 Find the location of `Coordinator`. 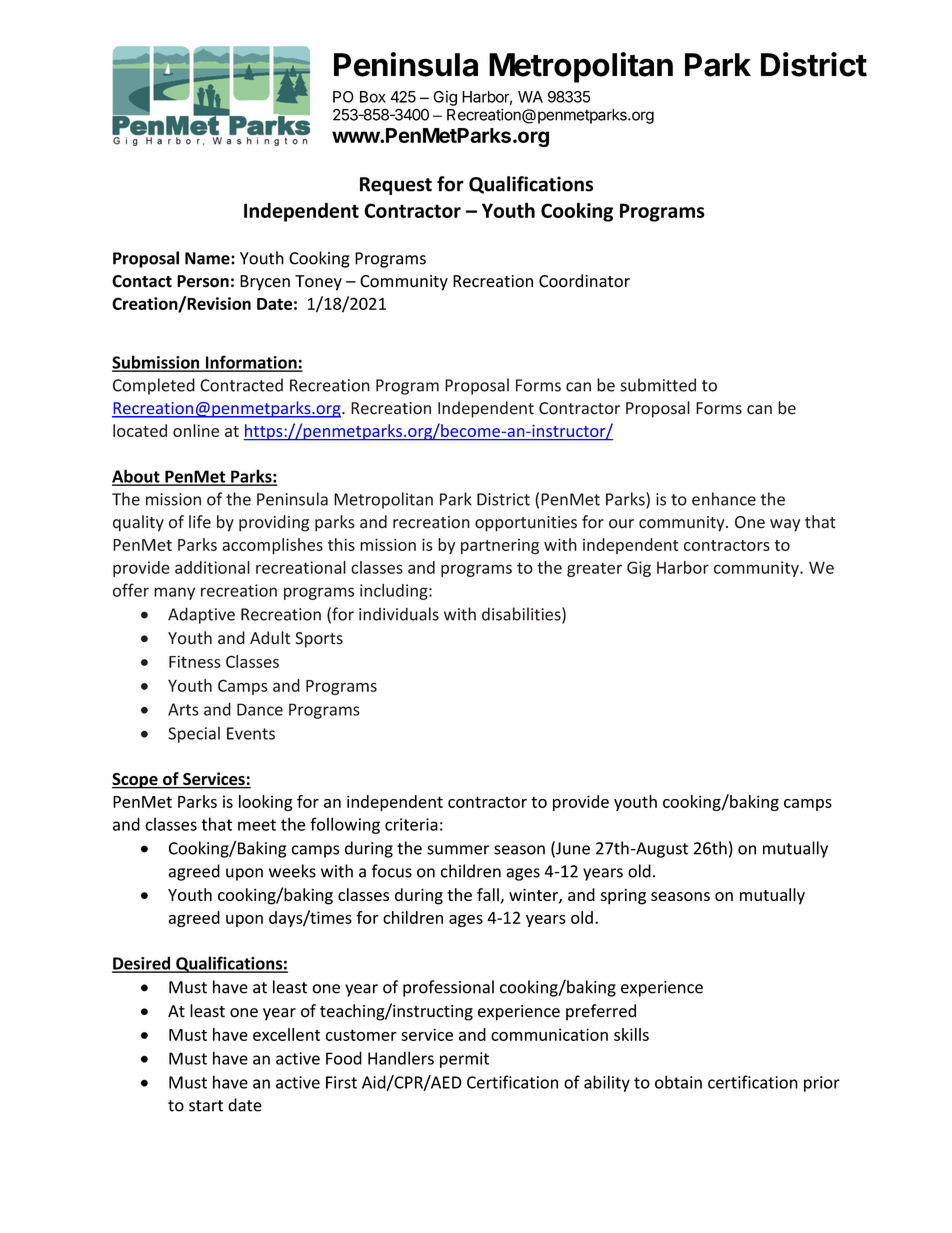

Coordinator is located at coordinates (584, 281).
